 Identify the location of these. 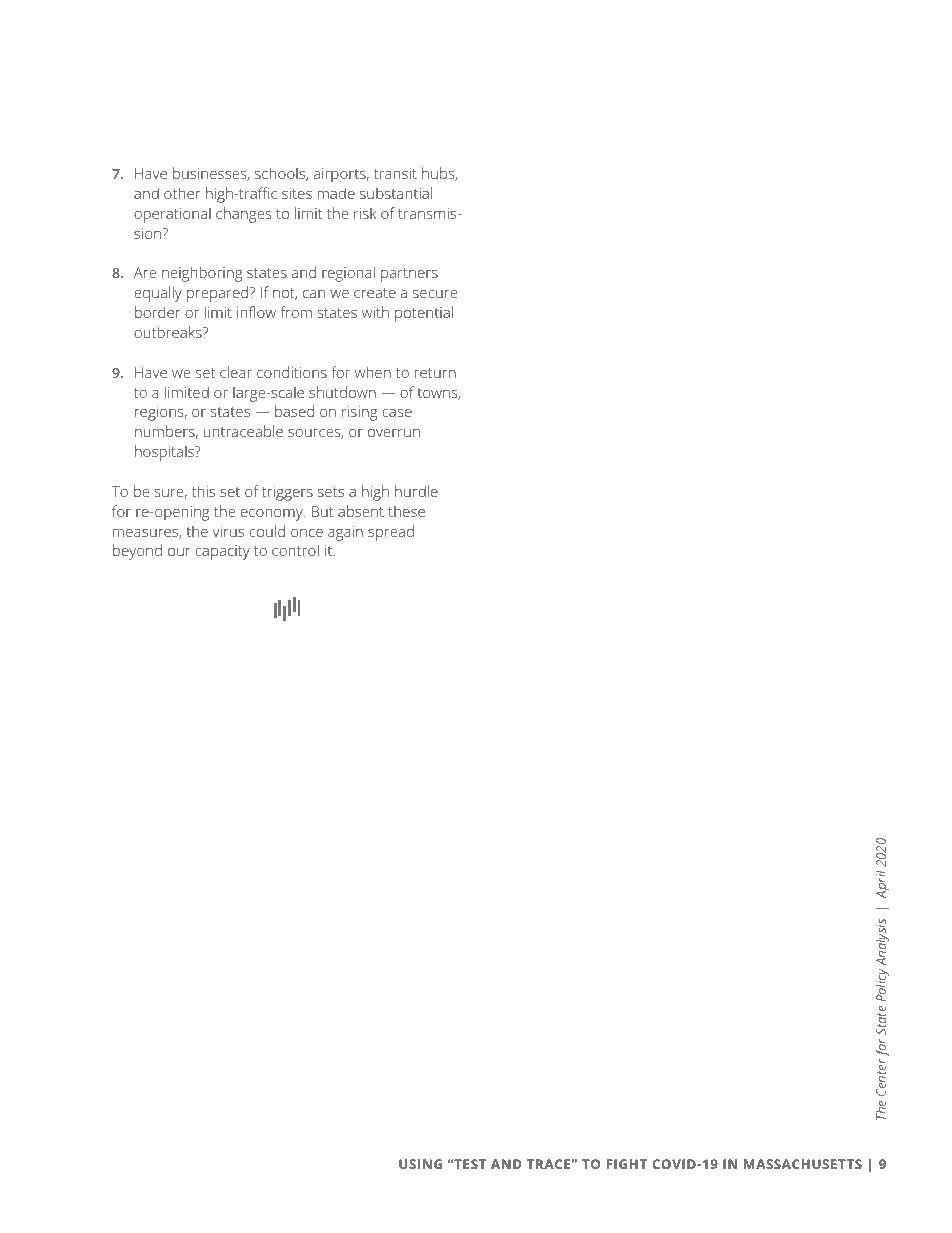
(406, 511).
